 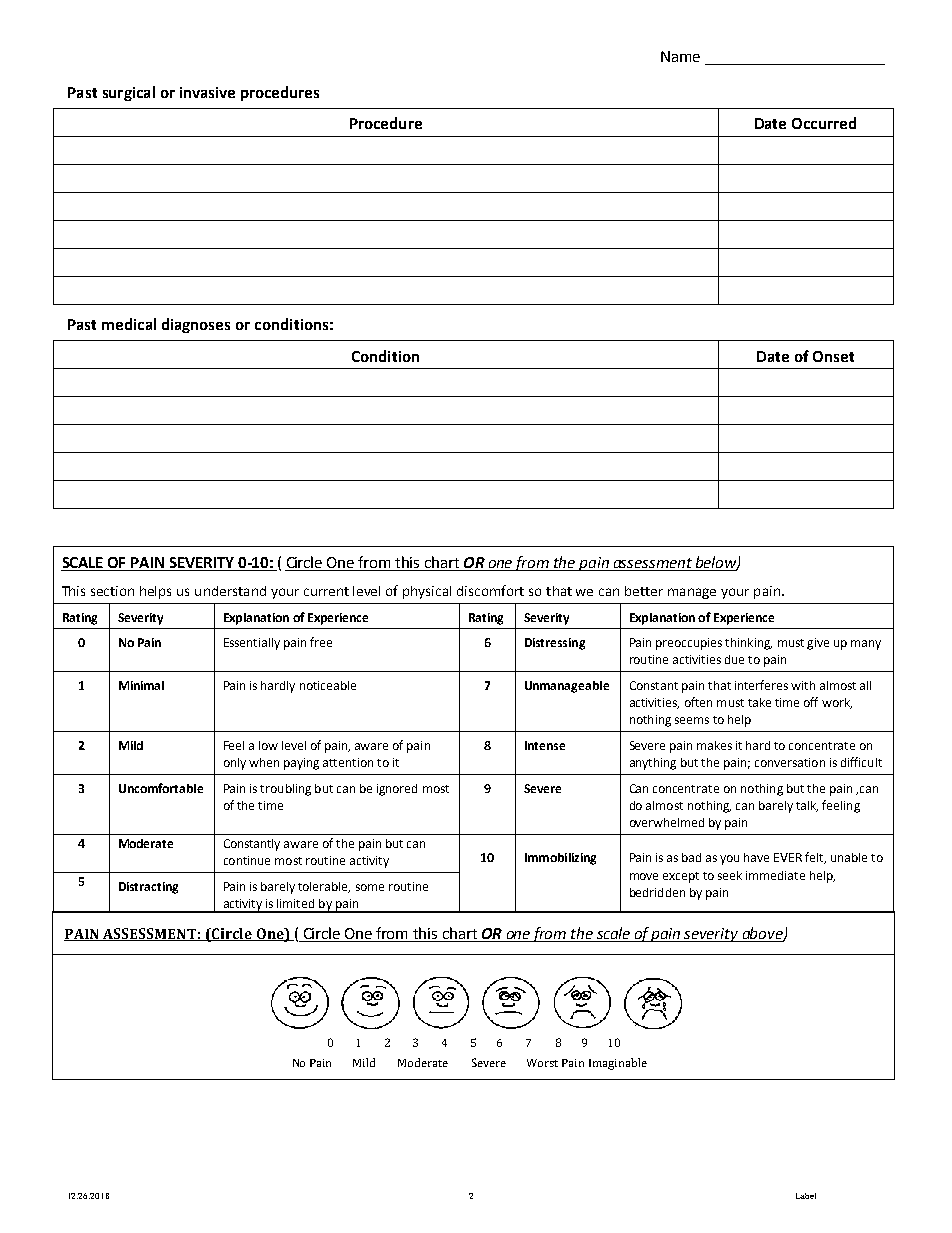 I want to click on Occurred, so click(x=824, y=123).
